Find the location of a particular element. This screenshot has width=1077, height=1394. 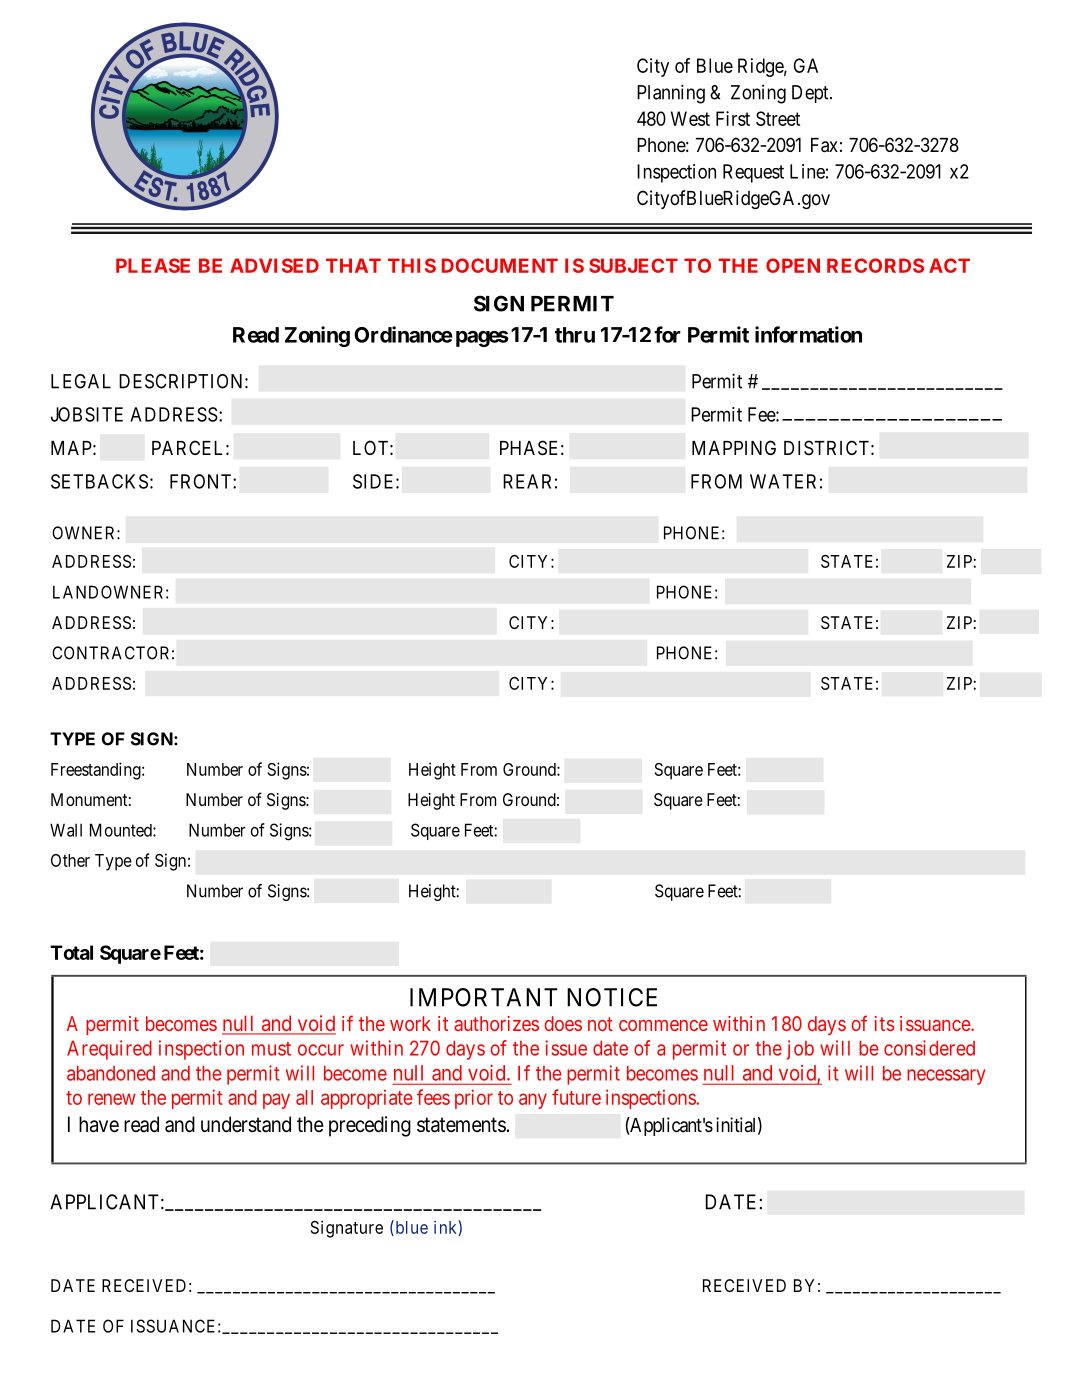

renew is located at coordinates (112, 1099).
